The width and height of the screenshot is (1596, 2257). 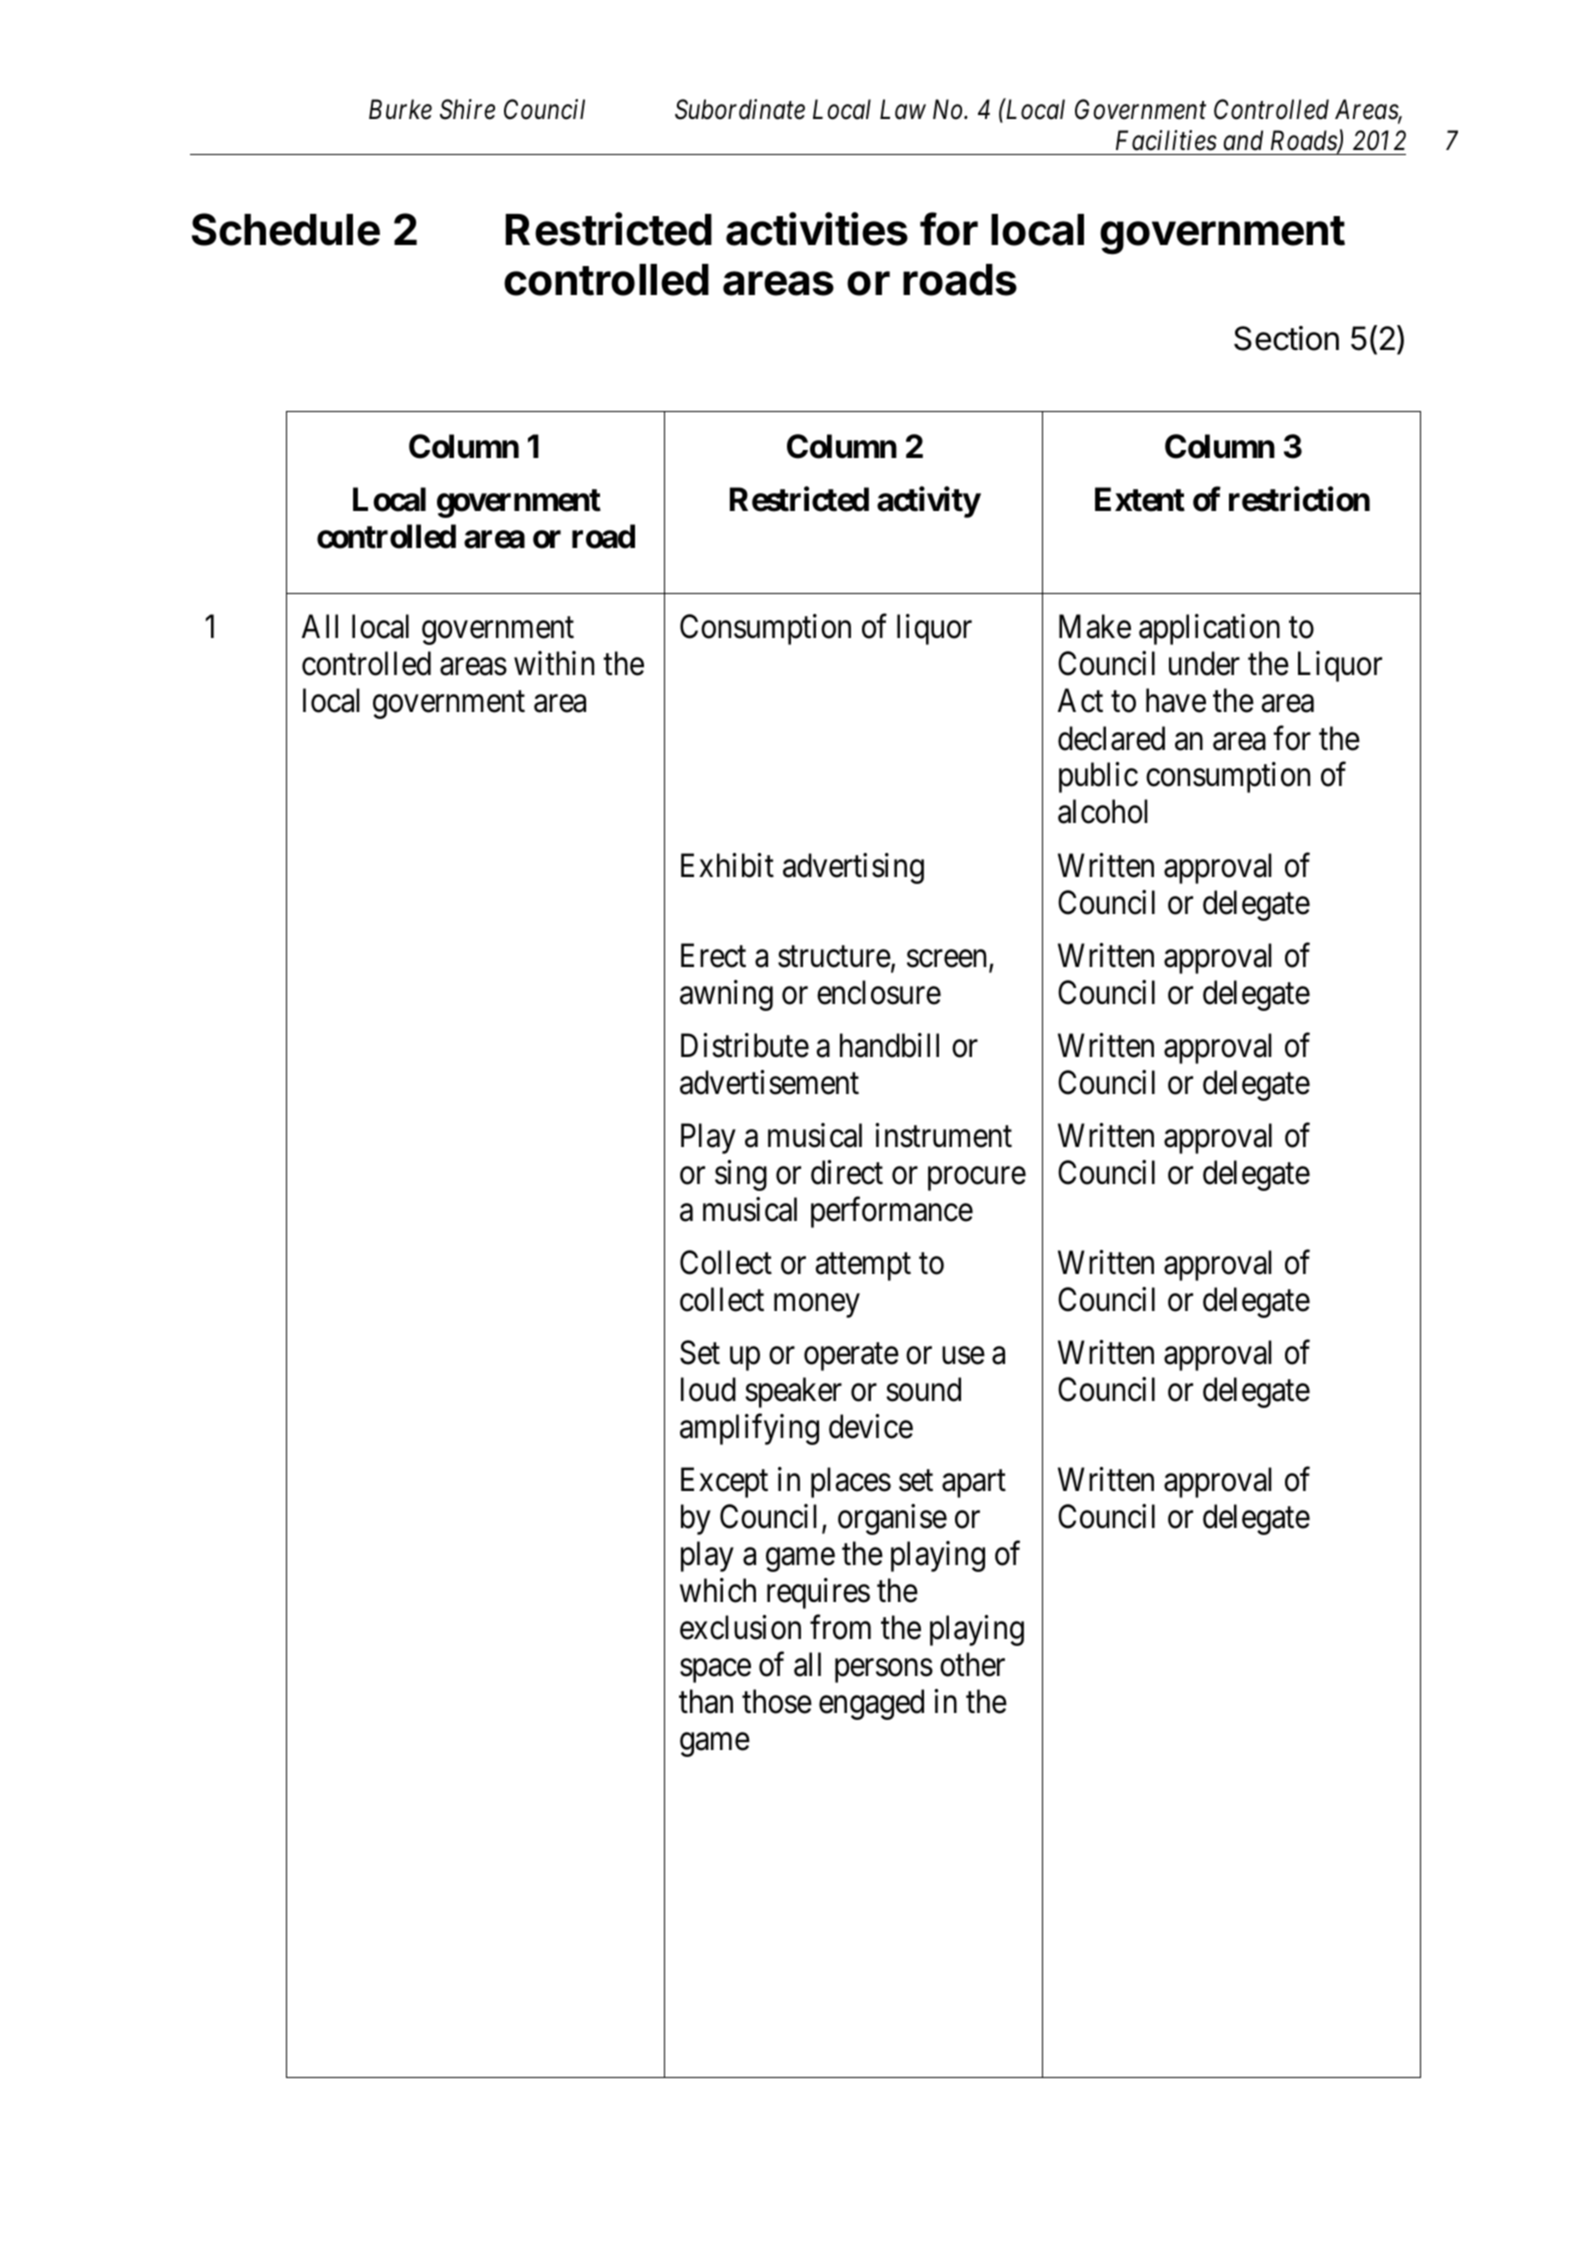 I want to click on Distribute, so click(x=745, y=1045).
